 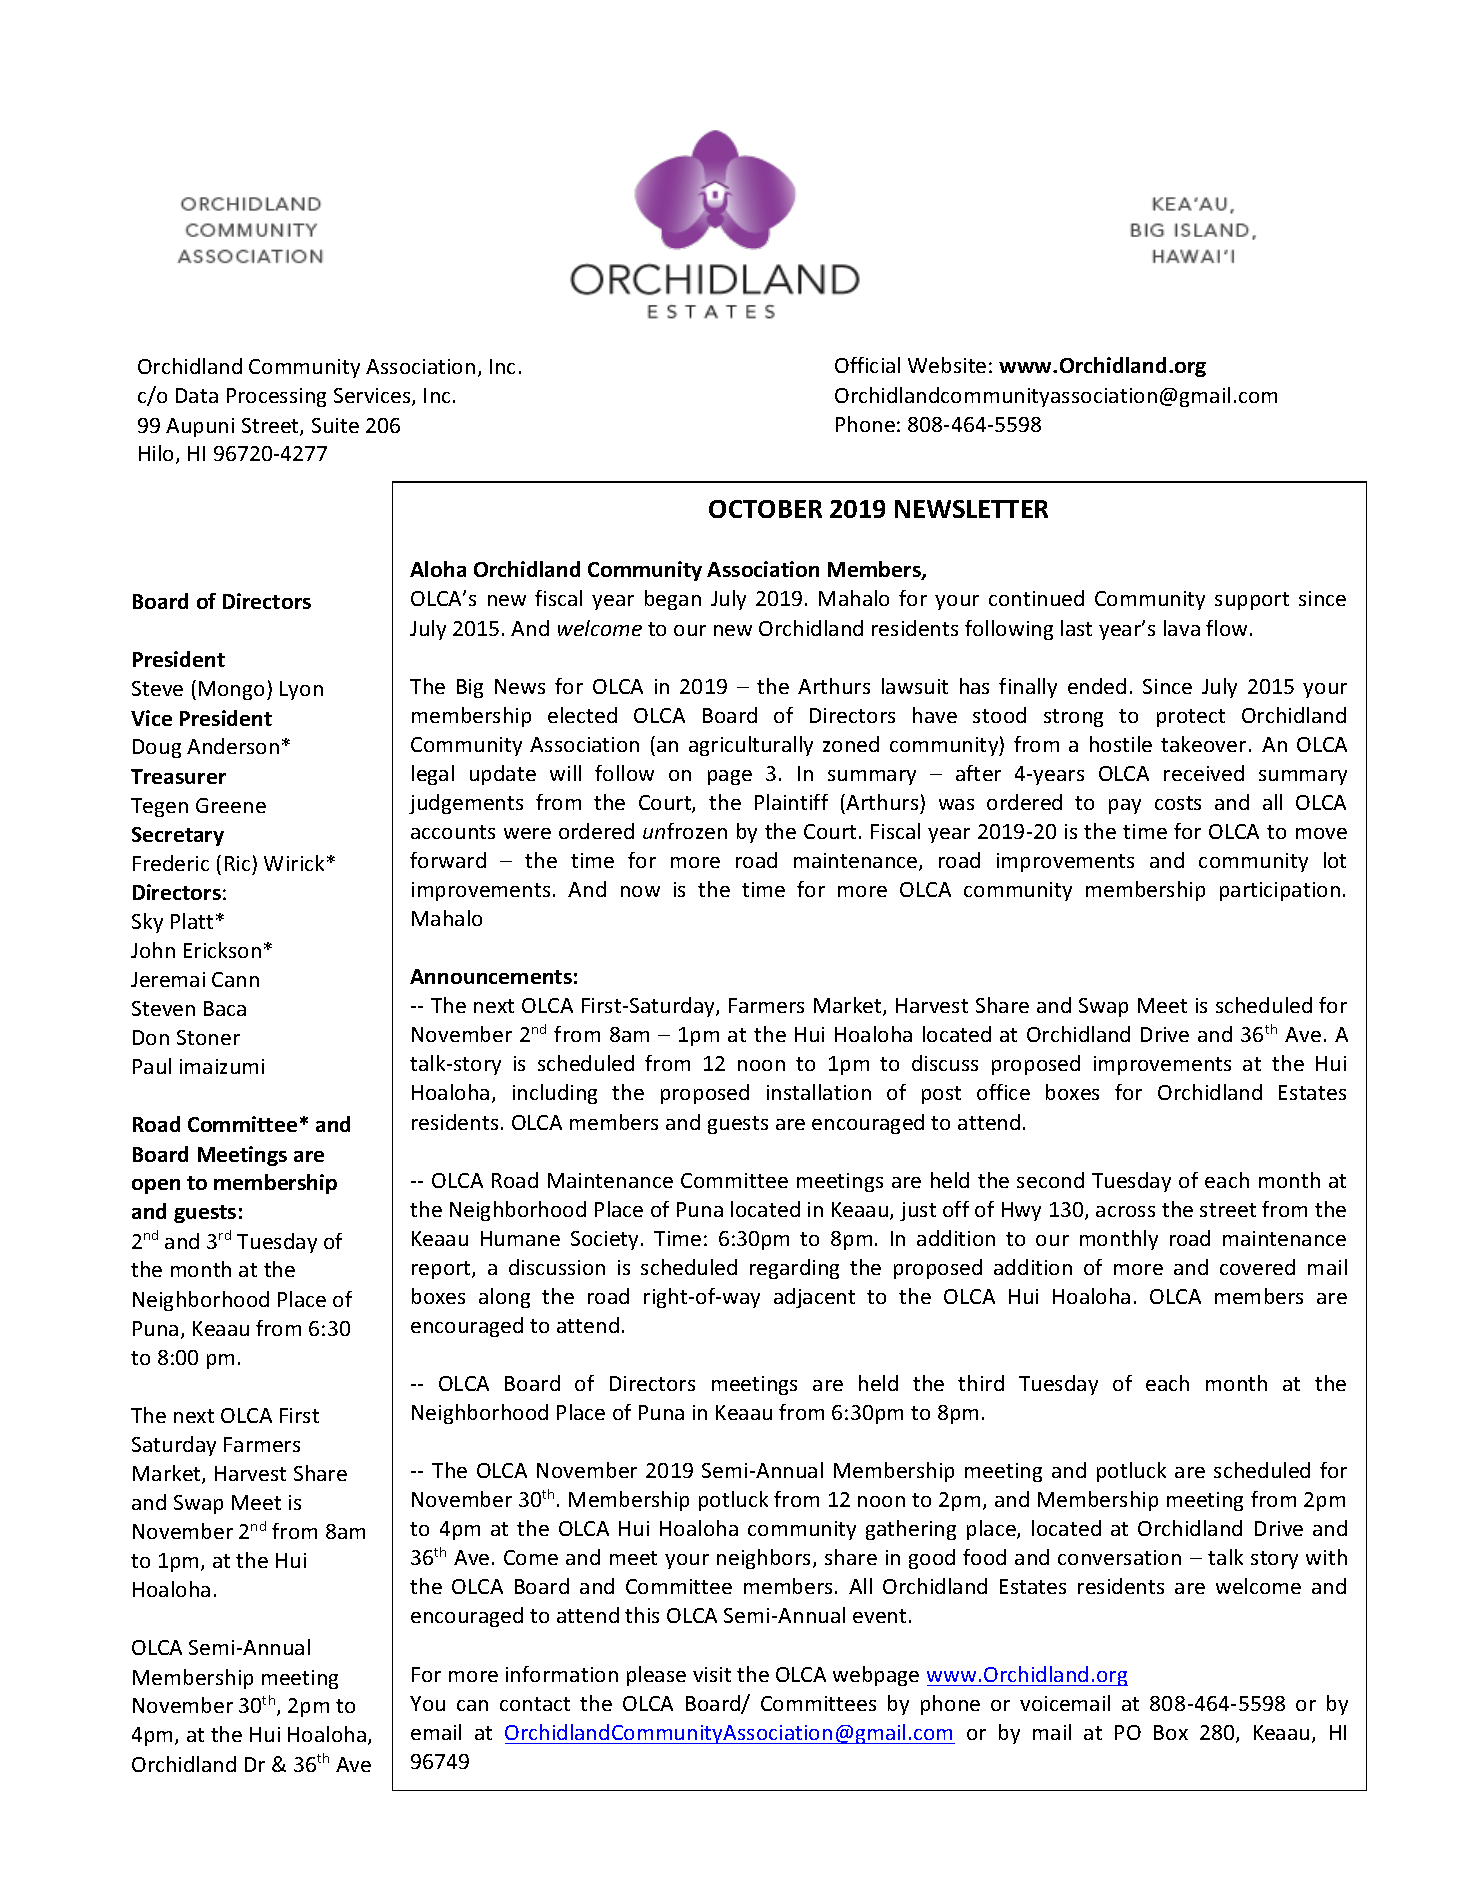 What do you see at coordinates (1257, 1267) in the page?
I see `covered` at bounding box center [1257, 1267].
